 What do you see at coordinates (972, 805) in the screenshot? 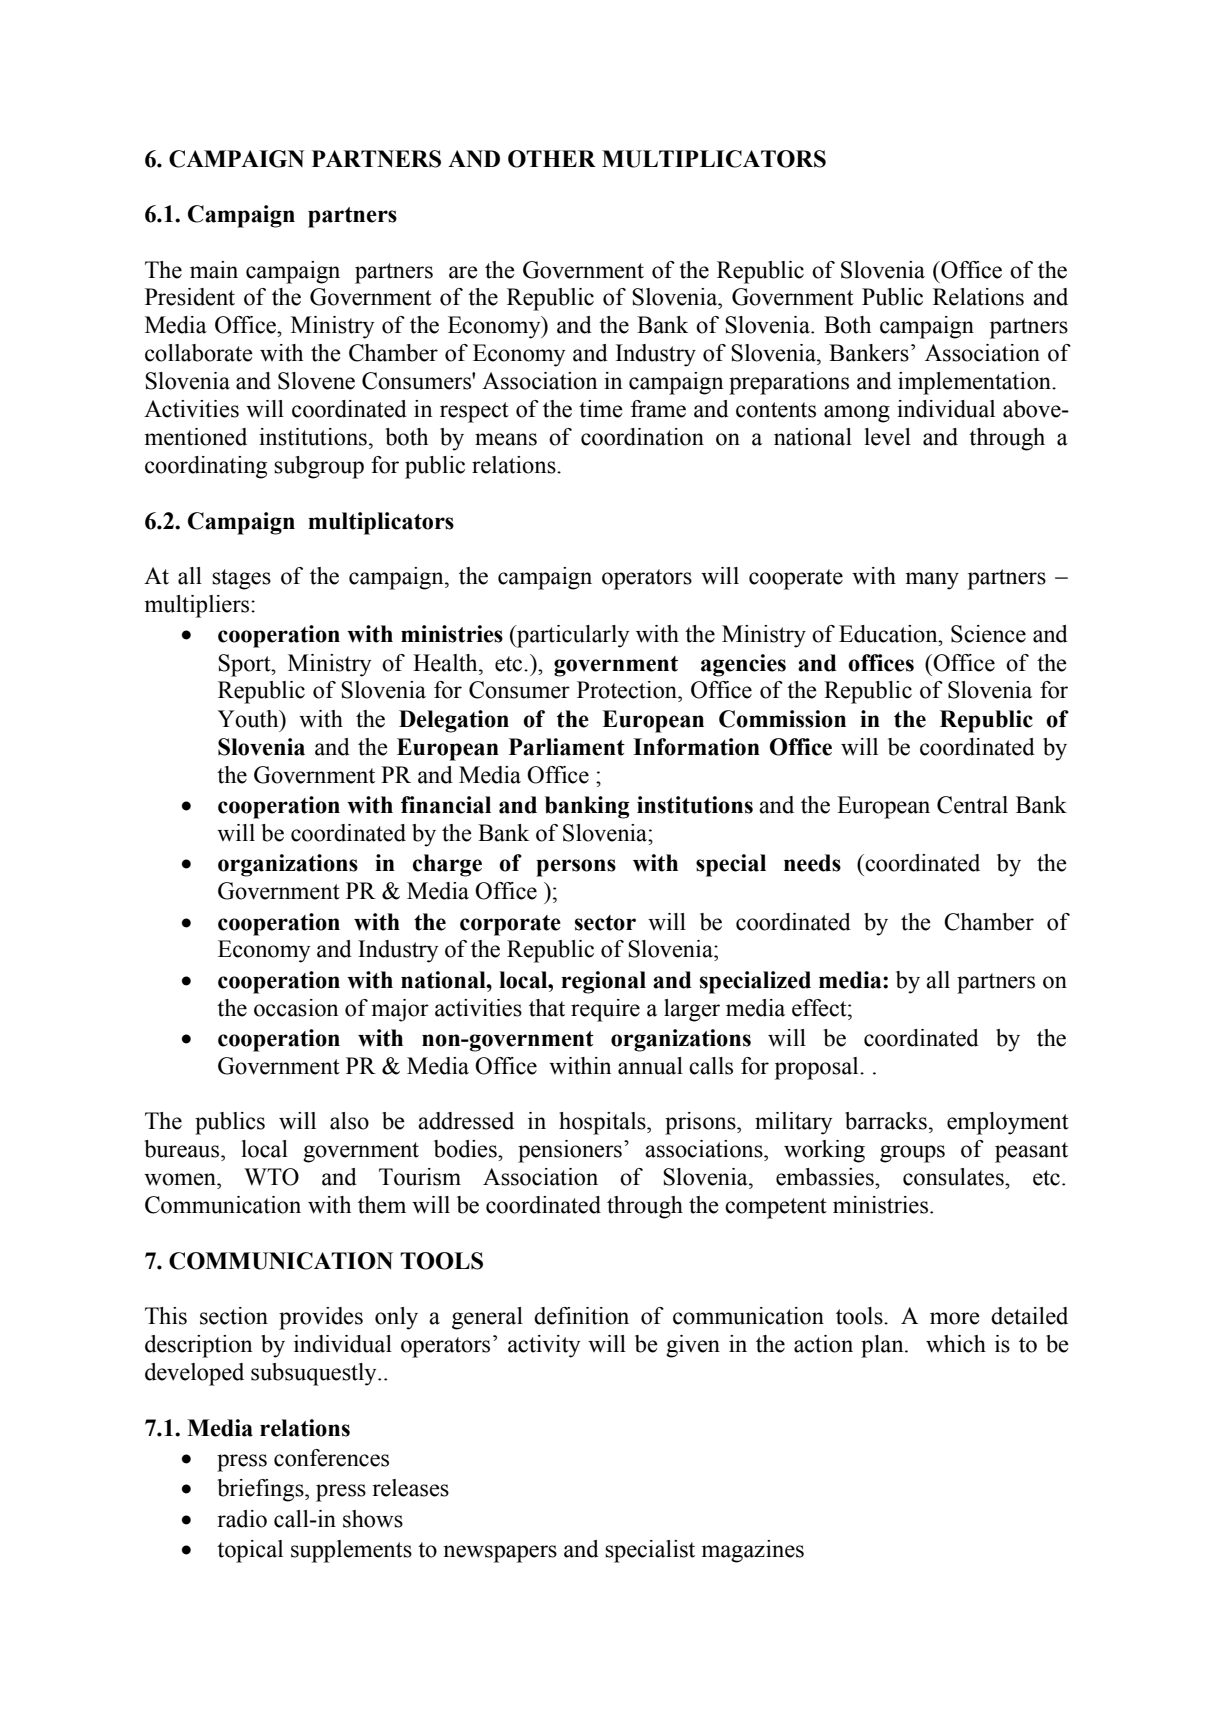
I see `Central` at bounding box center [972, 805].
